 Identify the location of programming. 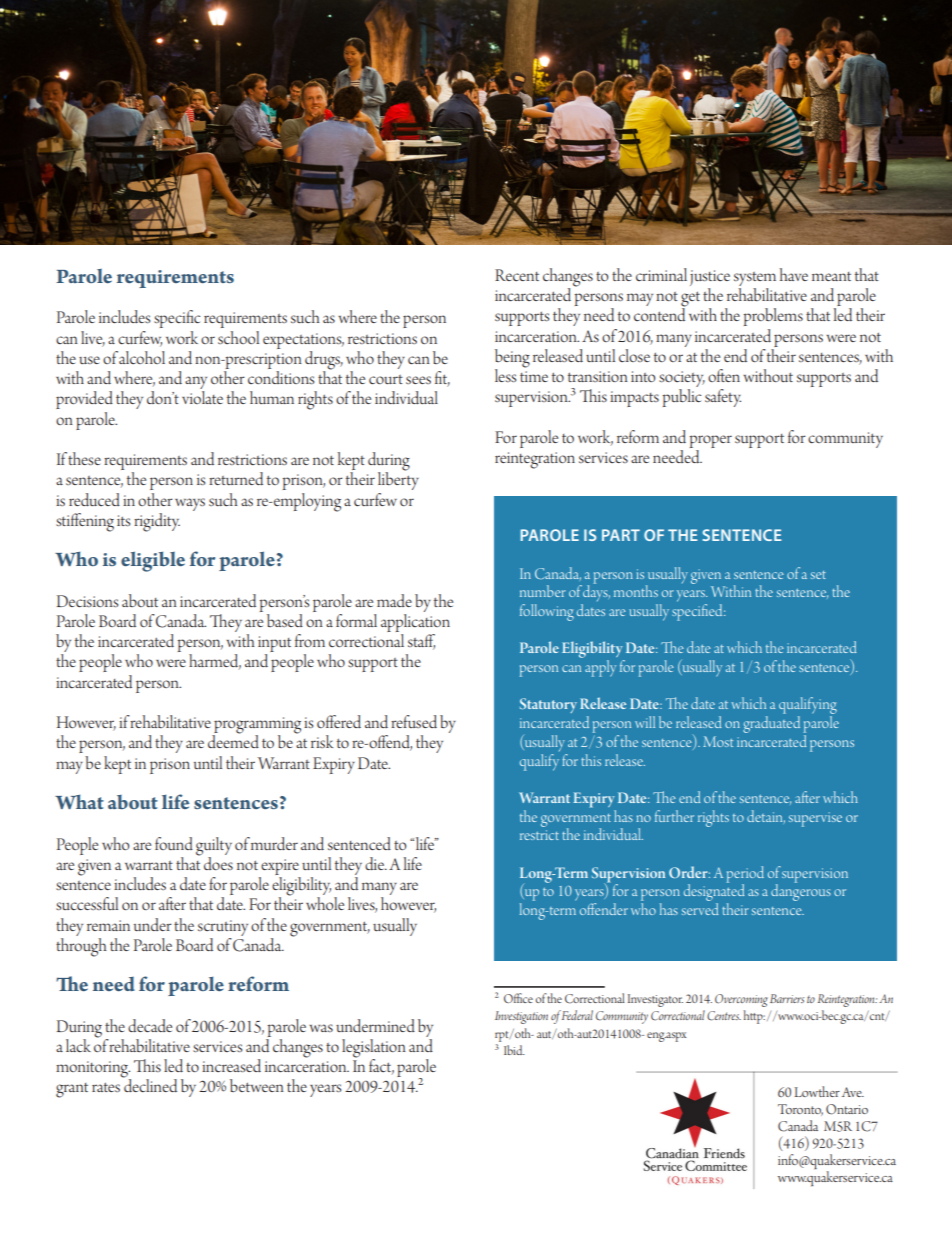
(256, 726).
